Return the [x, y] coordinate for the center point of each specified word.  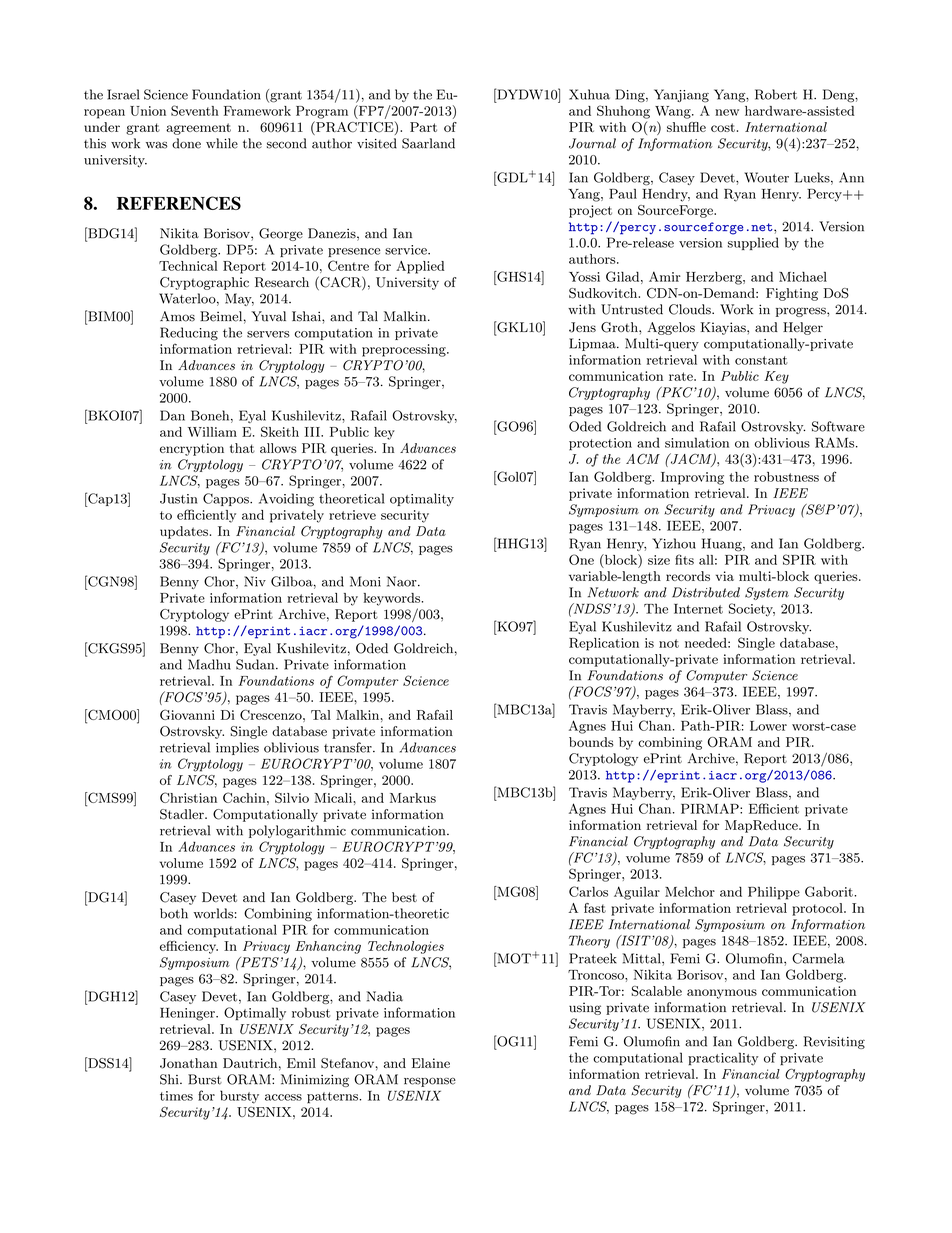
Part [423, 127]
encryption [192, 449]
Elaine [431, 1063]
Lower [768, 726]
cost [723, 127]
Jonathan [188, 1063]
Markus [413, 798]
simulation [697, 442]
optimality [422, 499]
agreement [198, 129]
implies [237, 748]
